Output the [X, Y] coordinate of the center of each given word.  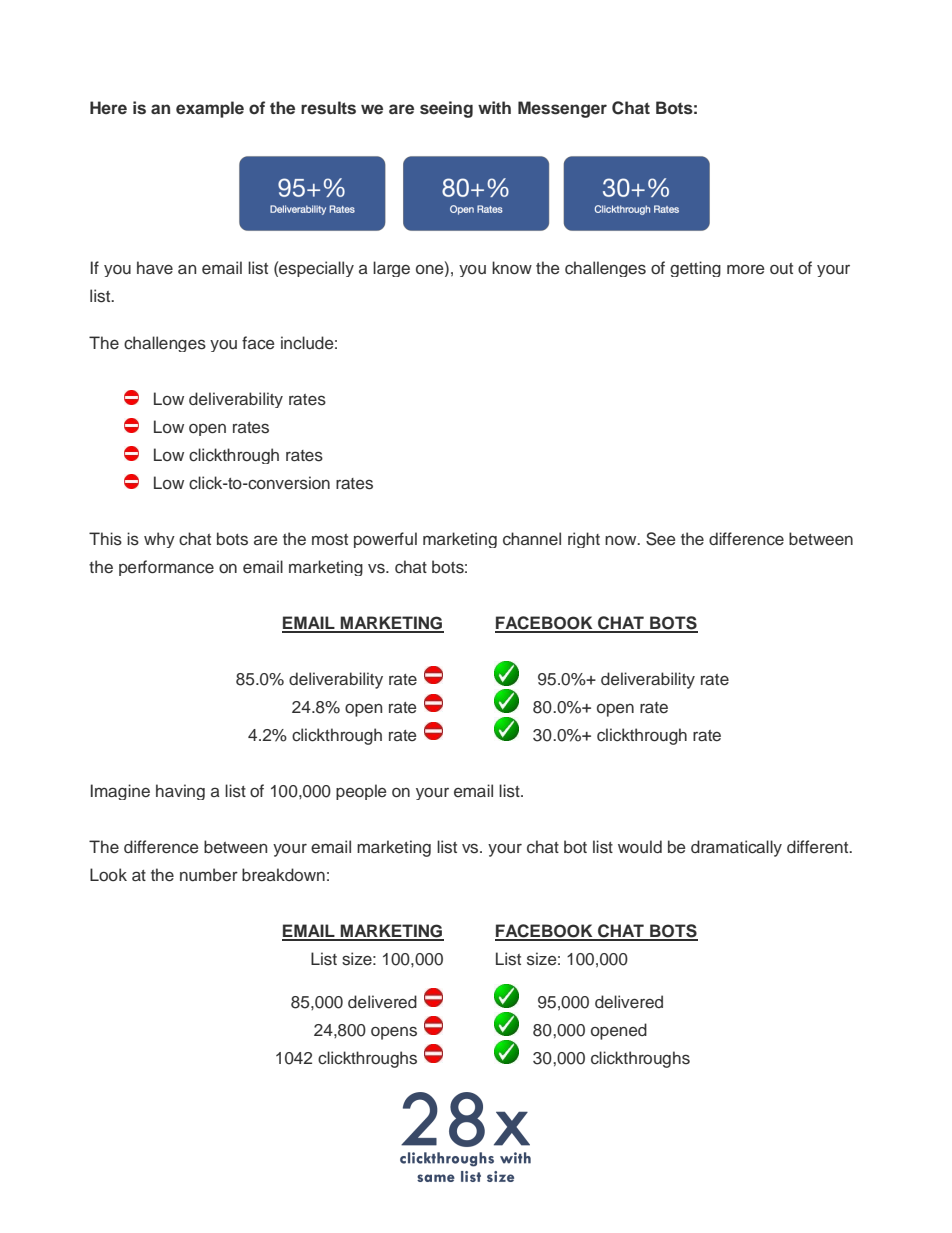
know [512, 268]
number [209, 875]
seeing [446, 109]
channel [532, 539]
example [210, 109]
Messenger [562, 109]
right [584, 540]
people [361, 792]
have [155, 268]
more [746, 269]
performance [166, 568]
